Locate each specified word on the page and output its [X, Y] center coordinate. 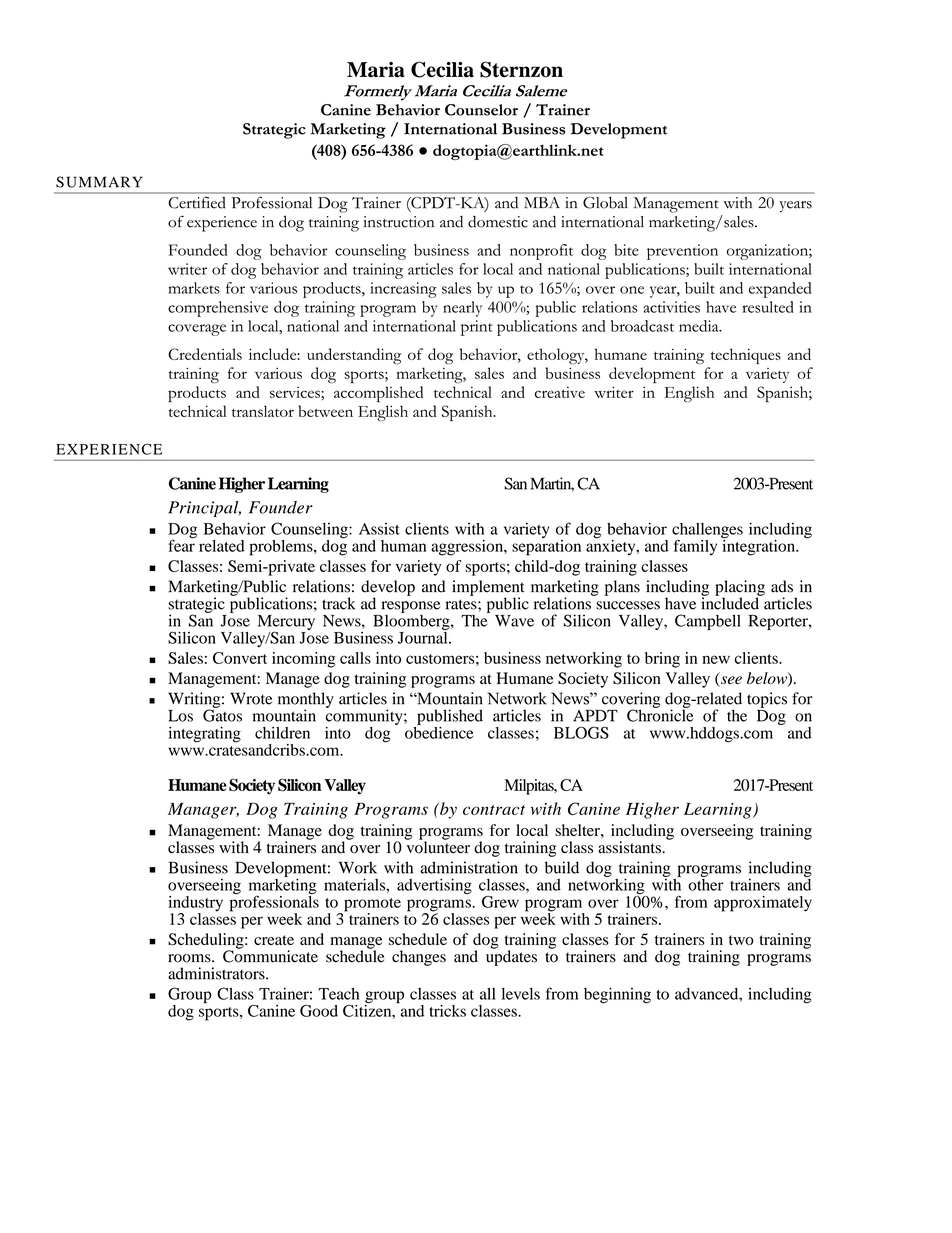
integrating [204, 735]
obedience [439, 731]
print [477, 328]
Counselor [481, 110]
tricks [447, 1011]
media [700, 326]
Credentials [205, 354]
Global [605, 202]
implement [488, 589]
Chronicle [660, 714]
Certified [197, 202]
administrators [217, 973]
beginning [617, 995]
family [695, 547]
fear [182, 544]
